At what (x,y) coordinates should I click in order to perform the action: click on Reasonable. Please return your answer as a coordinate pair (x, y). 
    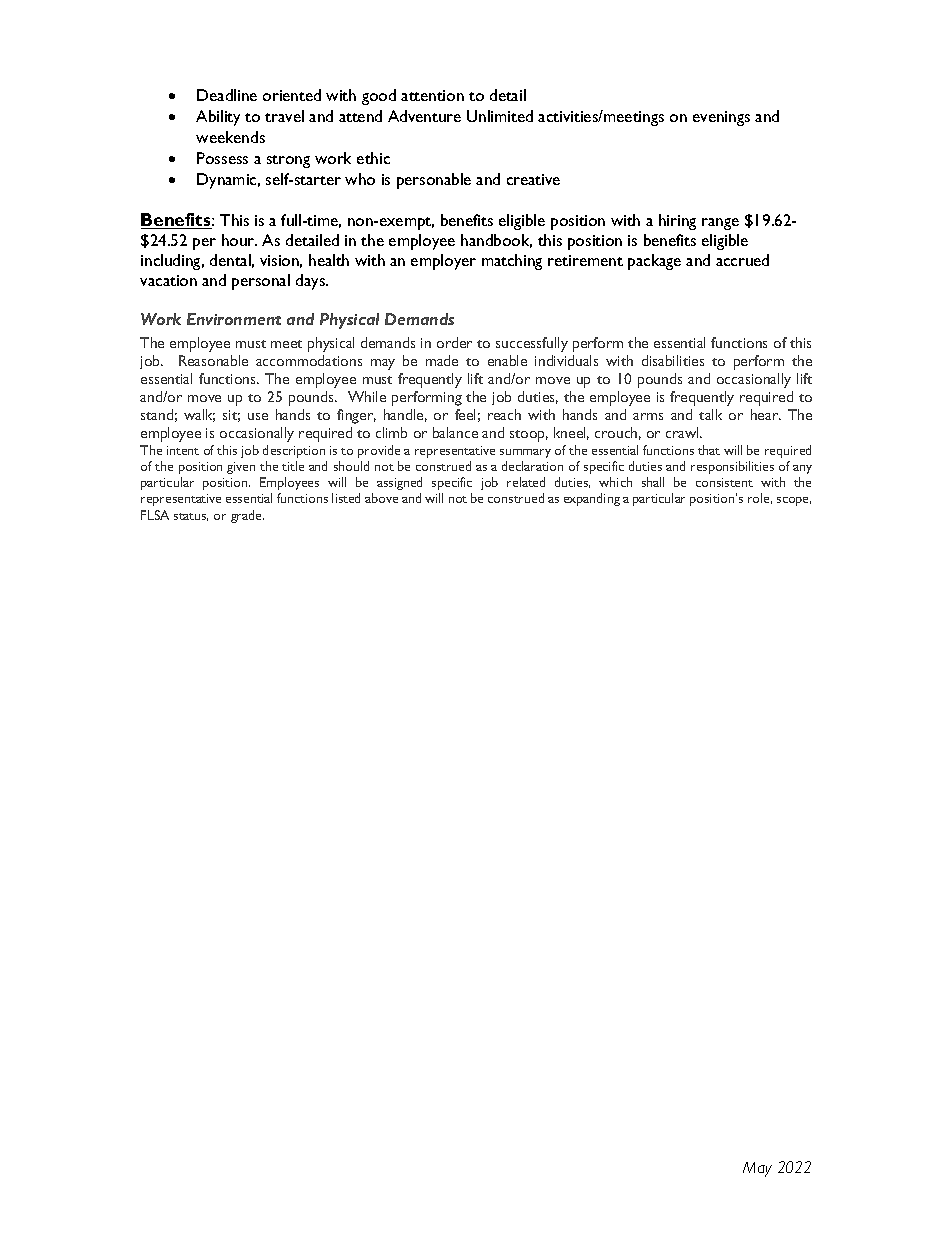
    Looking at the image, I should click on (213, 360).
